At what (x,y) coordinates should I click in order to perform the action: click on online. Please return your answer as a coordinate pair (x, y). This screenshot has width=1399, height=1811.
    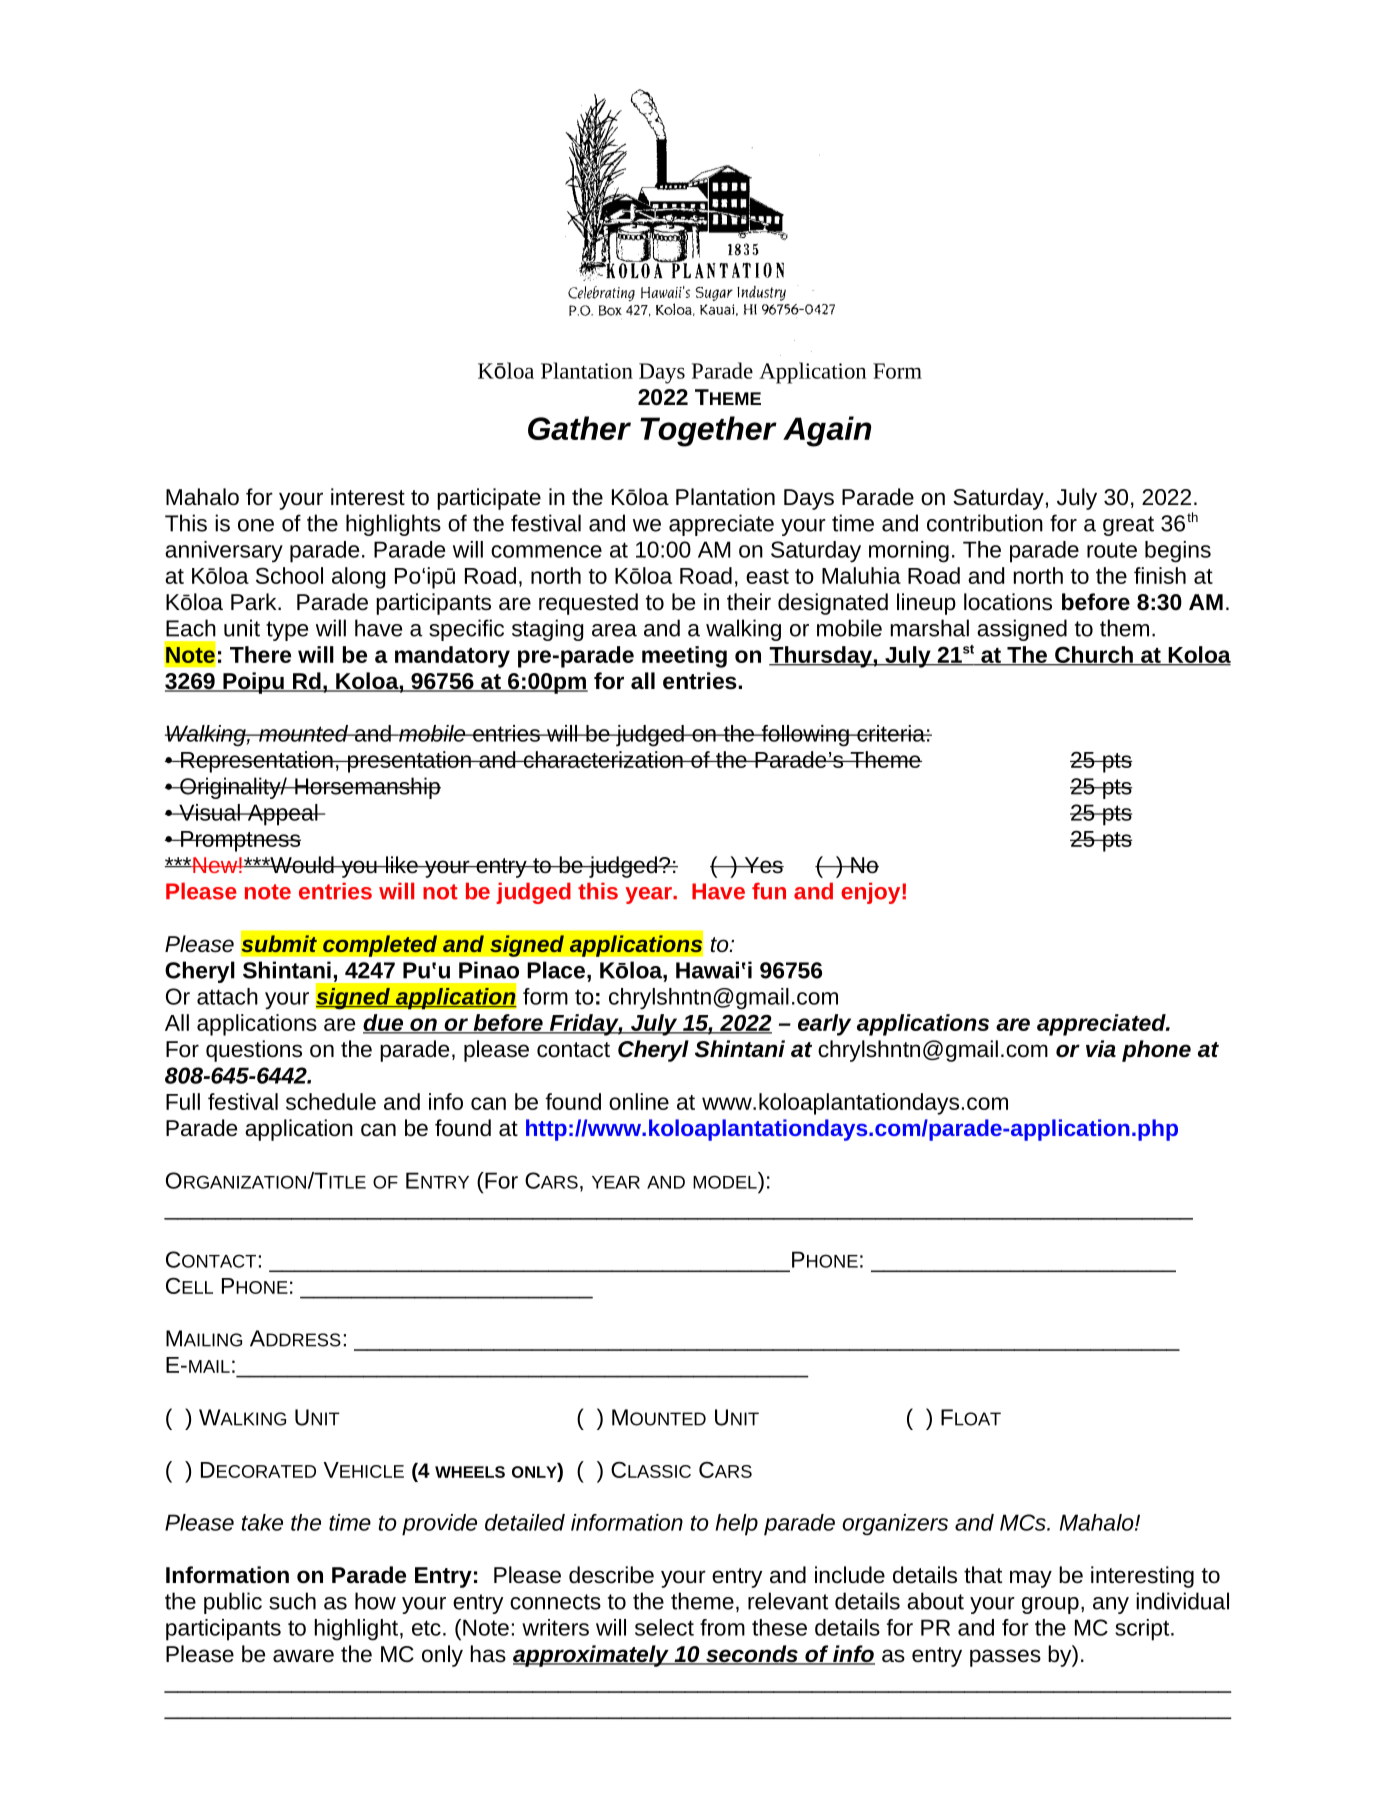
    Looking at the image, I should click on (639, 1101).
